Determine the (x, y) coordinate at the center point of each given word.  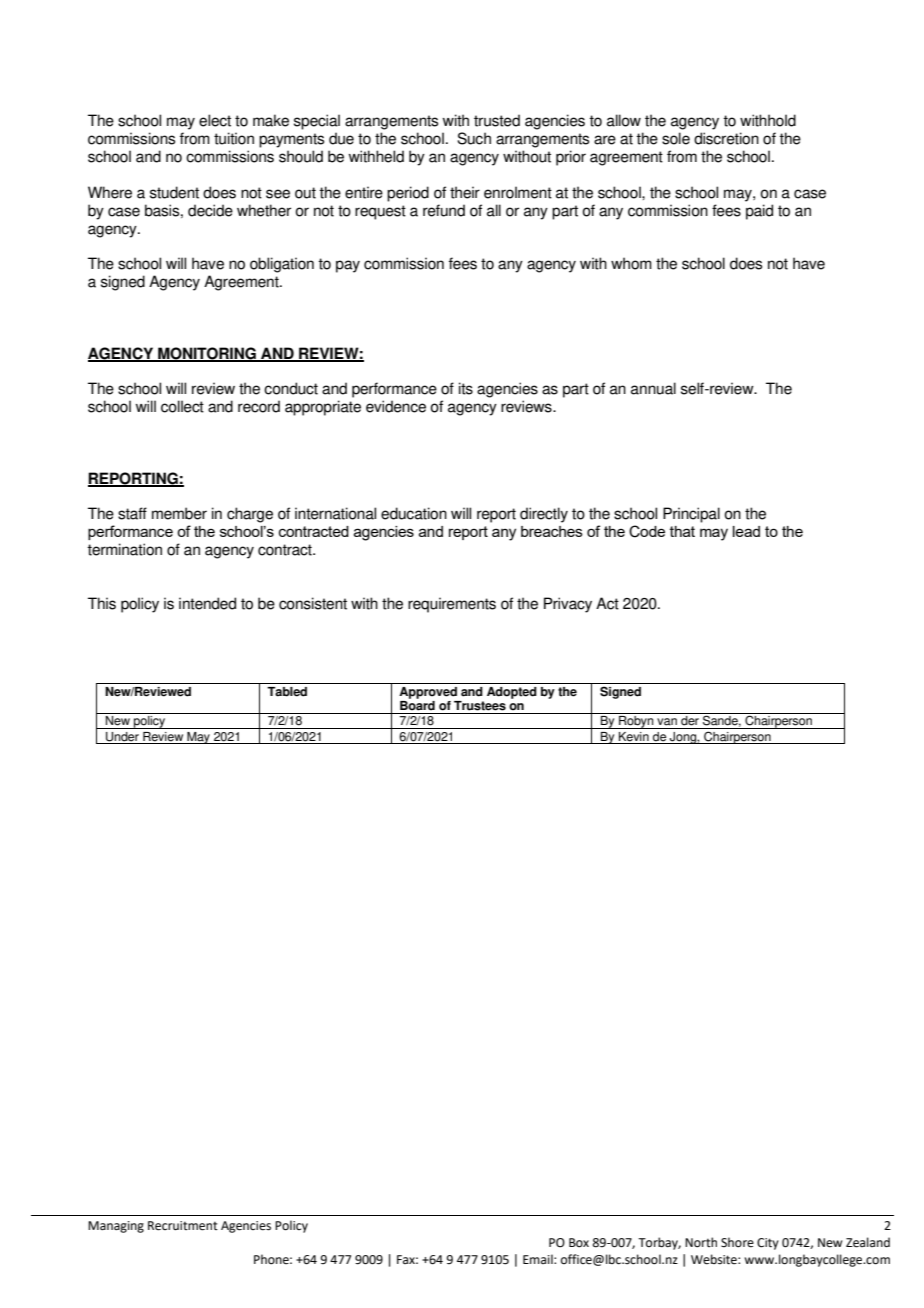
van (667, 722)
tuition (234, 138)
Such (474, 138)
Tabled (287, 692)
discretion (726, 138)
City (768, 1244)
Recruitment (183, 1226)
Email (539, 1259)
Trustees (480, 706)
